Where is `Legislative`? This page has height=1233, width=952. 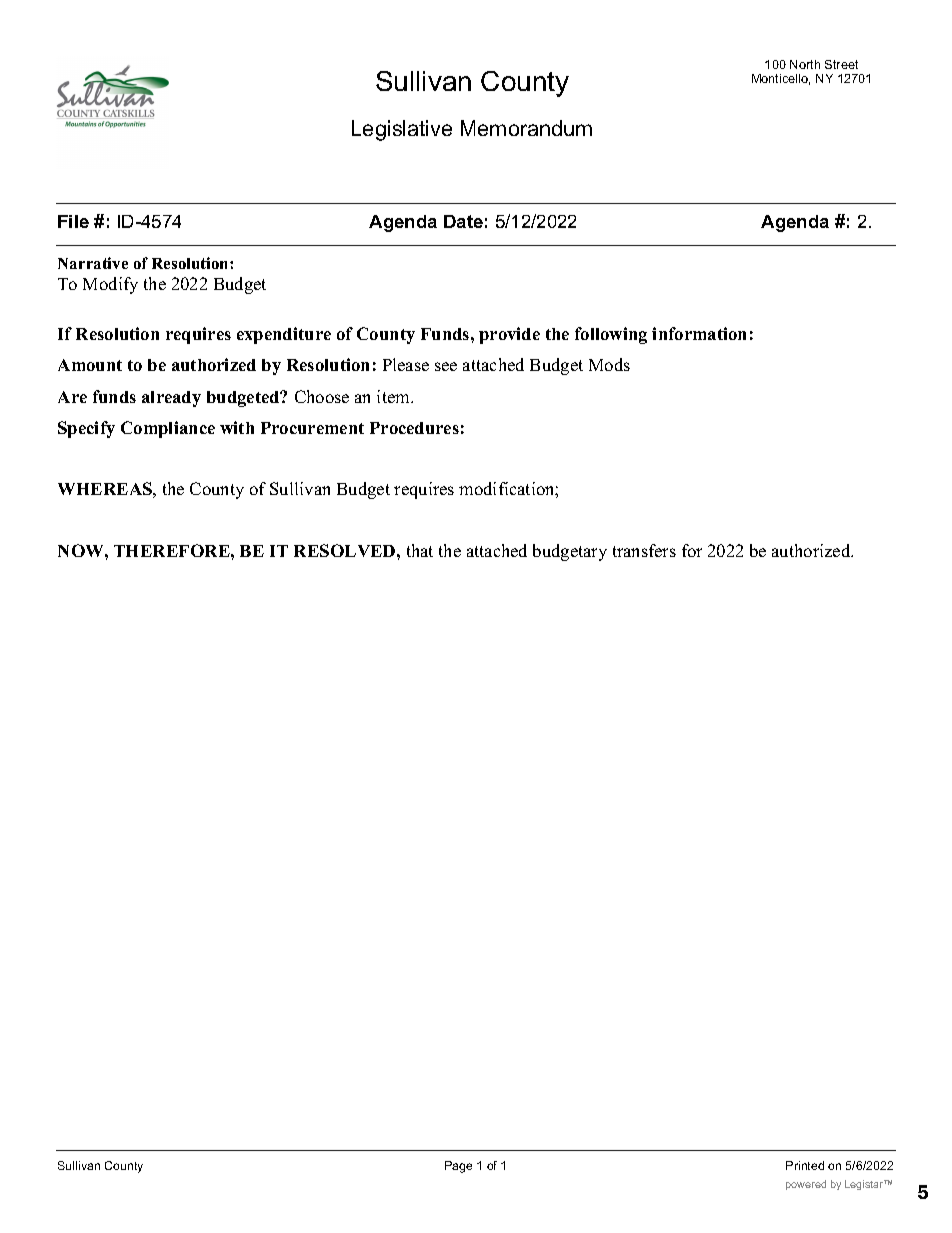 Legislative is located at coordinates (402, 130).
